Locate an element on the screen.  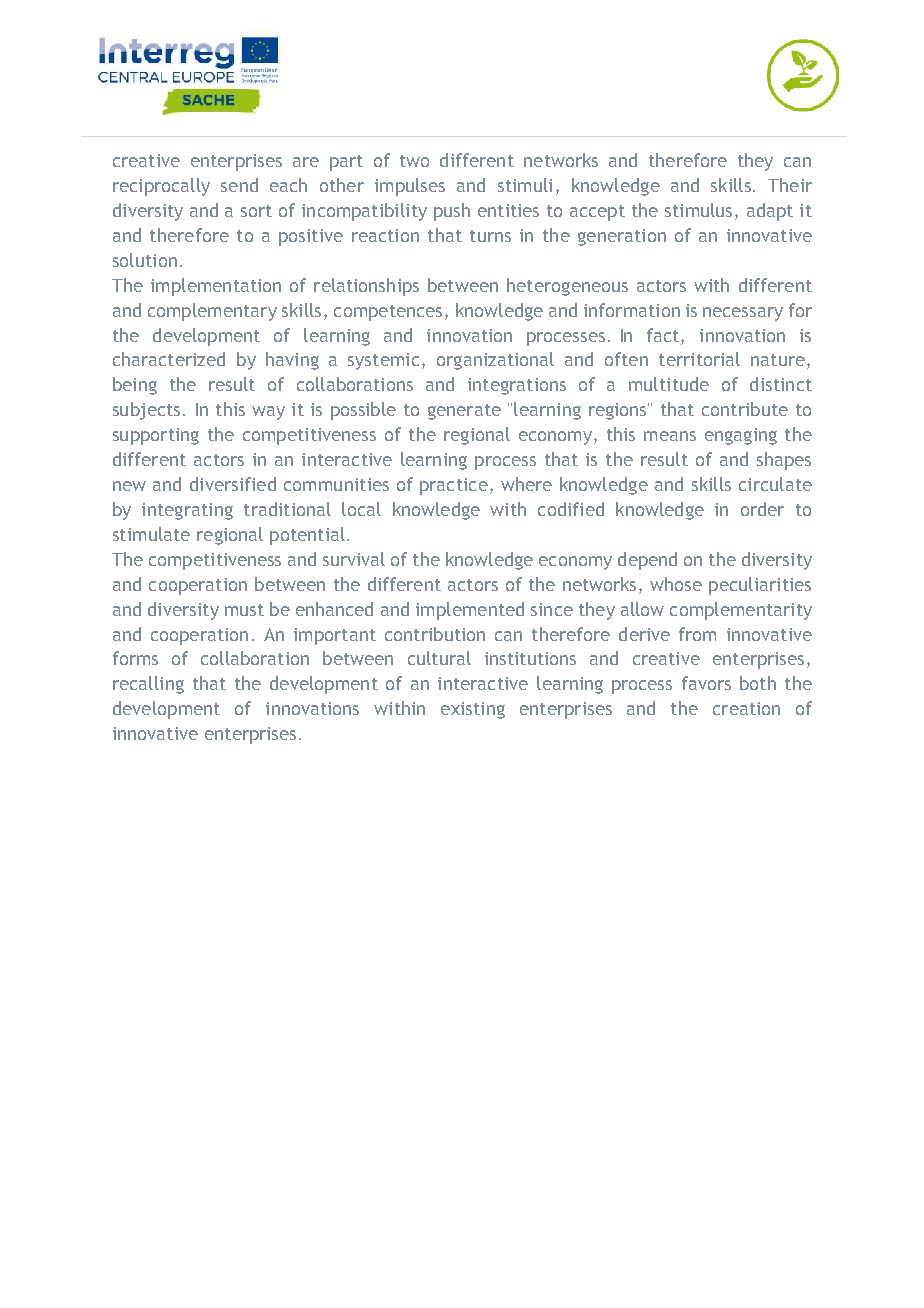
order is located at coordinates (762, 509).
